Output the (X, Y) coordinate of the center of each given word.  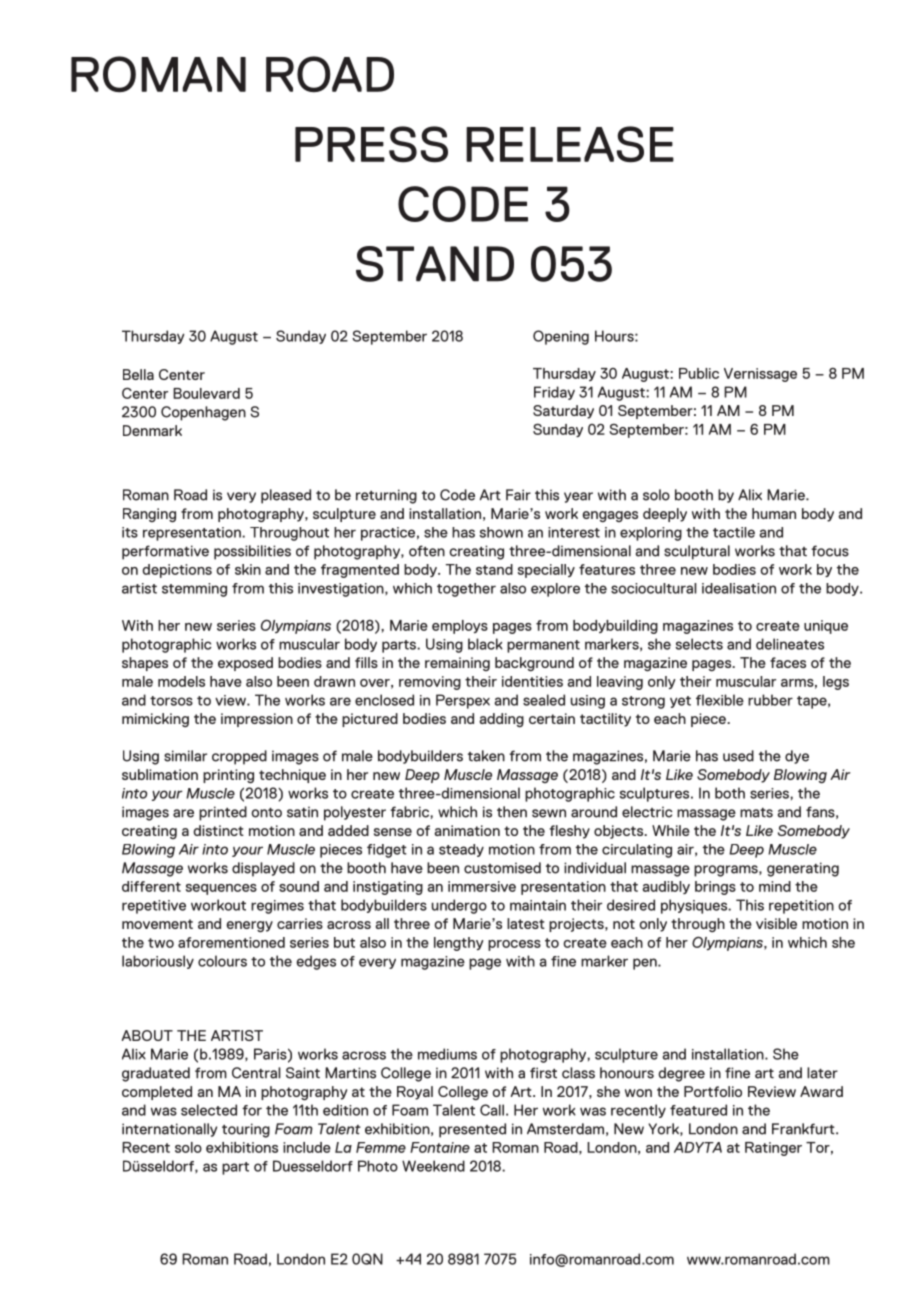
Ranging (149, 515)
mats (756, 813)
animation (467, 830)
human (774, 513)
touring (246, 1130)
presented (472, 1130)
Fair (518, 495)
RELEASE (570, 144)
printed (223, 813)
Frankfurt (804, 1129)
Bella (138, 374)
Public (699, 373)
